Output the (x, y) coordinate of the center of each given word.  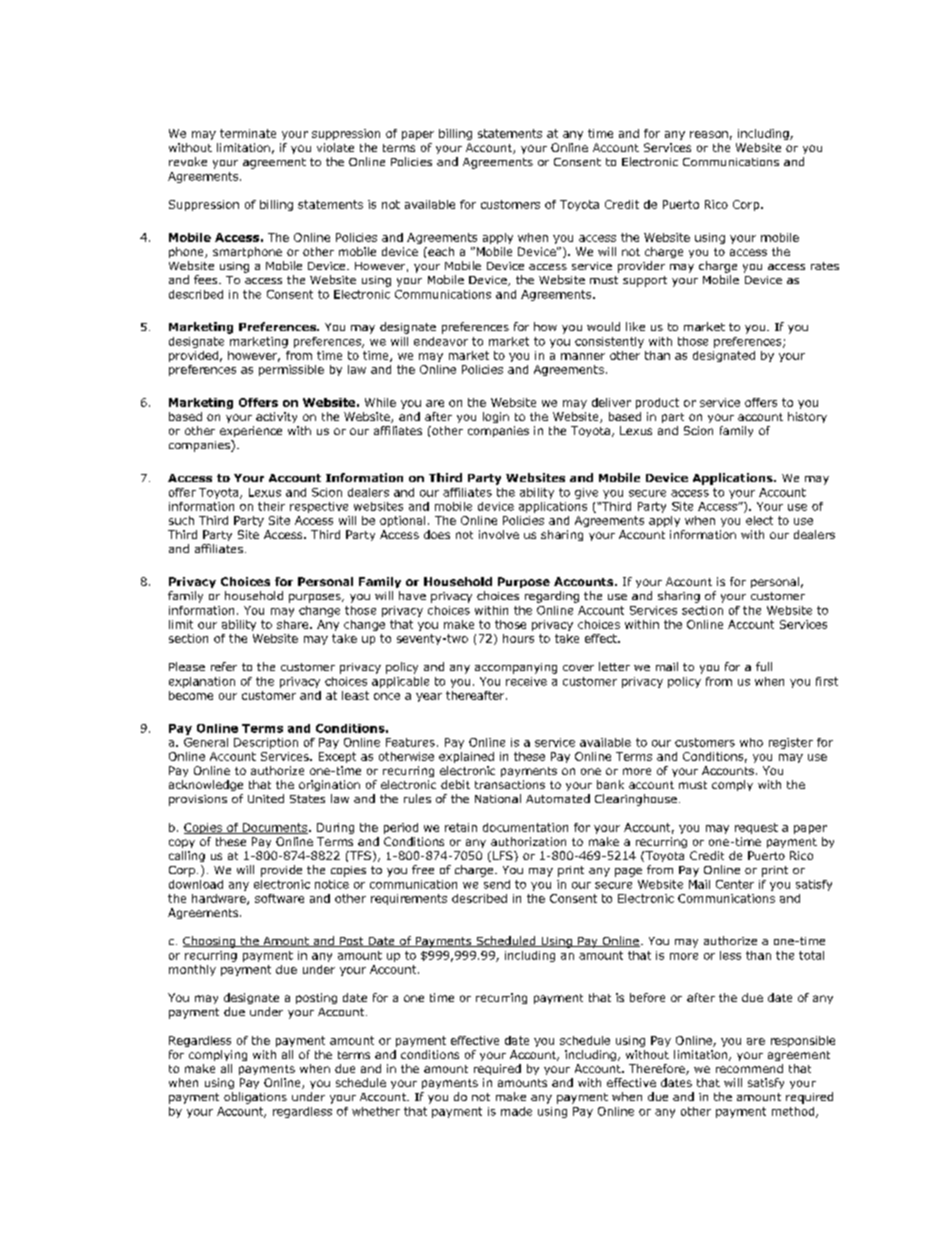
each (440, 251)
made (516, 1111)
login (496, 417)
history (807, 417)
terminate (248, 133)
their (271, 506)
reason (709, 134)
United (266, 798)
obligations (255, 1098)
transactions (510, 784)
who (751, 742)
